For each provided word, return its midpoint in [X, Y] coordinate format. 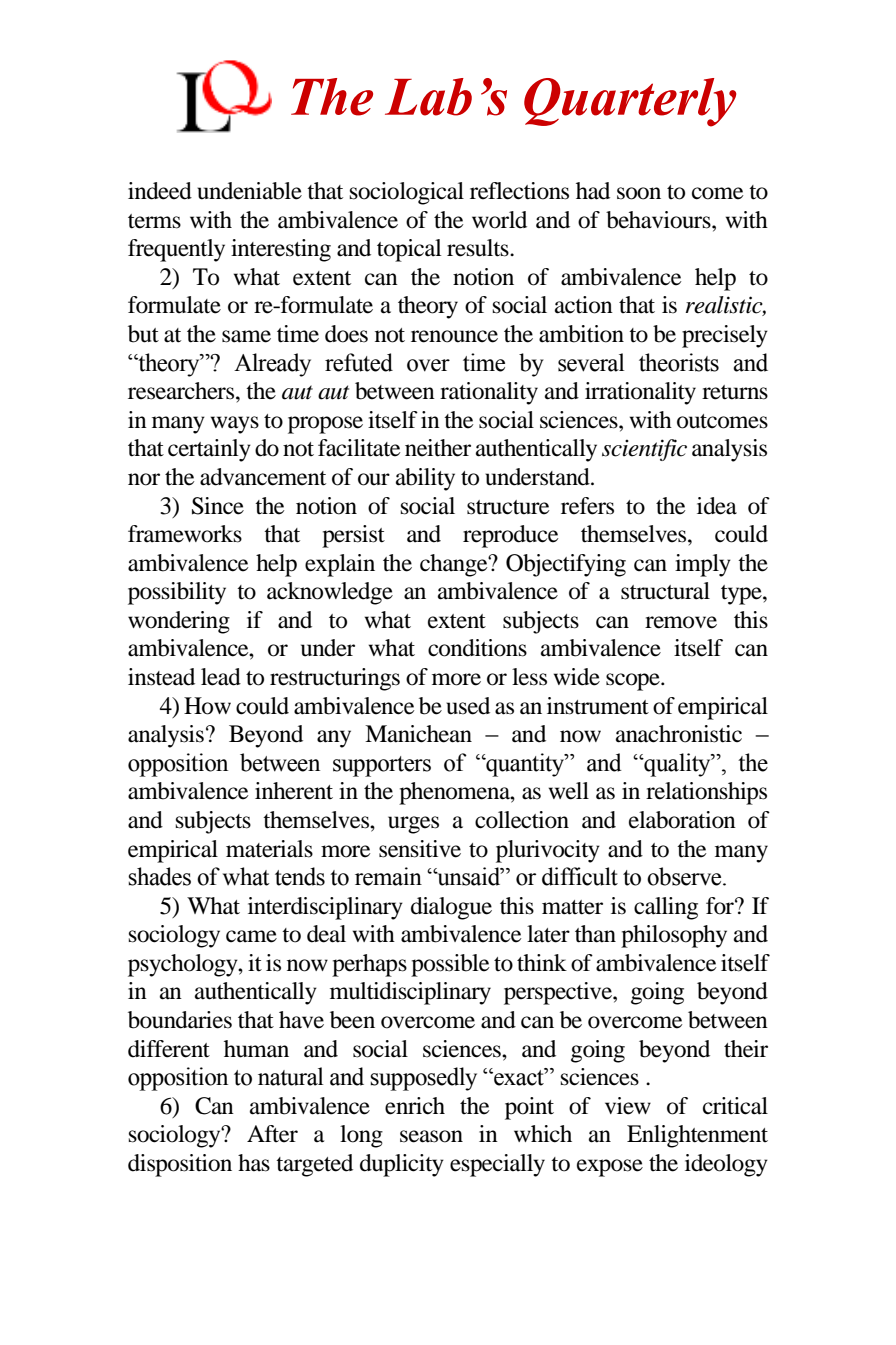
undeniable [249, 191]
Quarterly [630, 102]
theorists [679, 362]
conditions [477, 648]
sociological [407, 193]
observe [685, 876]
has [254, 1163]
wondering [179, 622]
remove [681, 622]
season [431, 1136]
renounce [454, 336]
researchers [182, 391]
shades [159, 876]
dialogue [451, 908]
